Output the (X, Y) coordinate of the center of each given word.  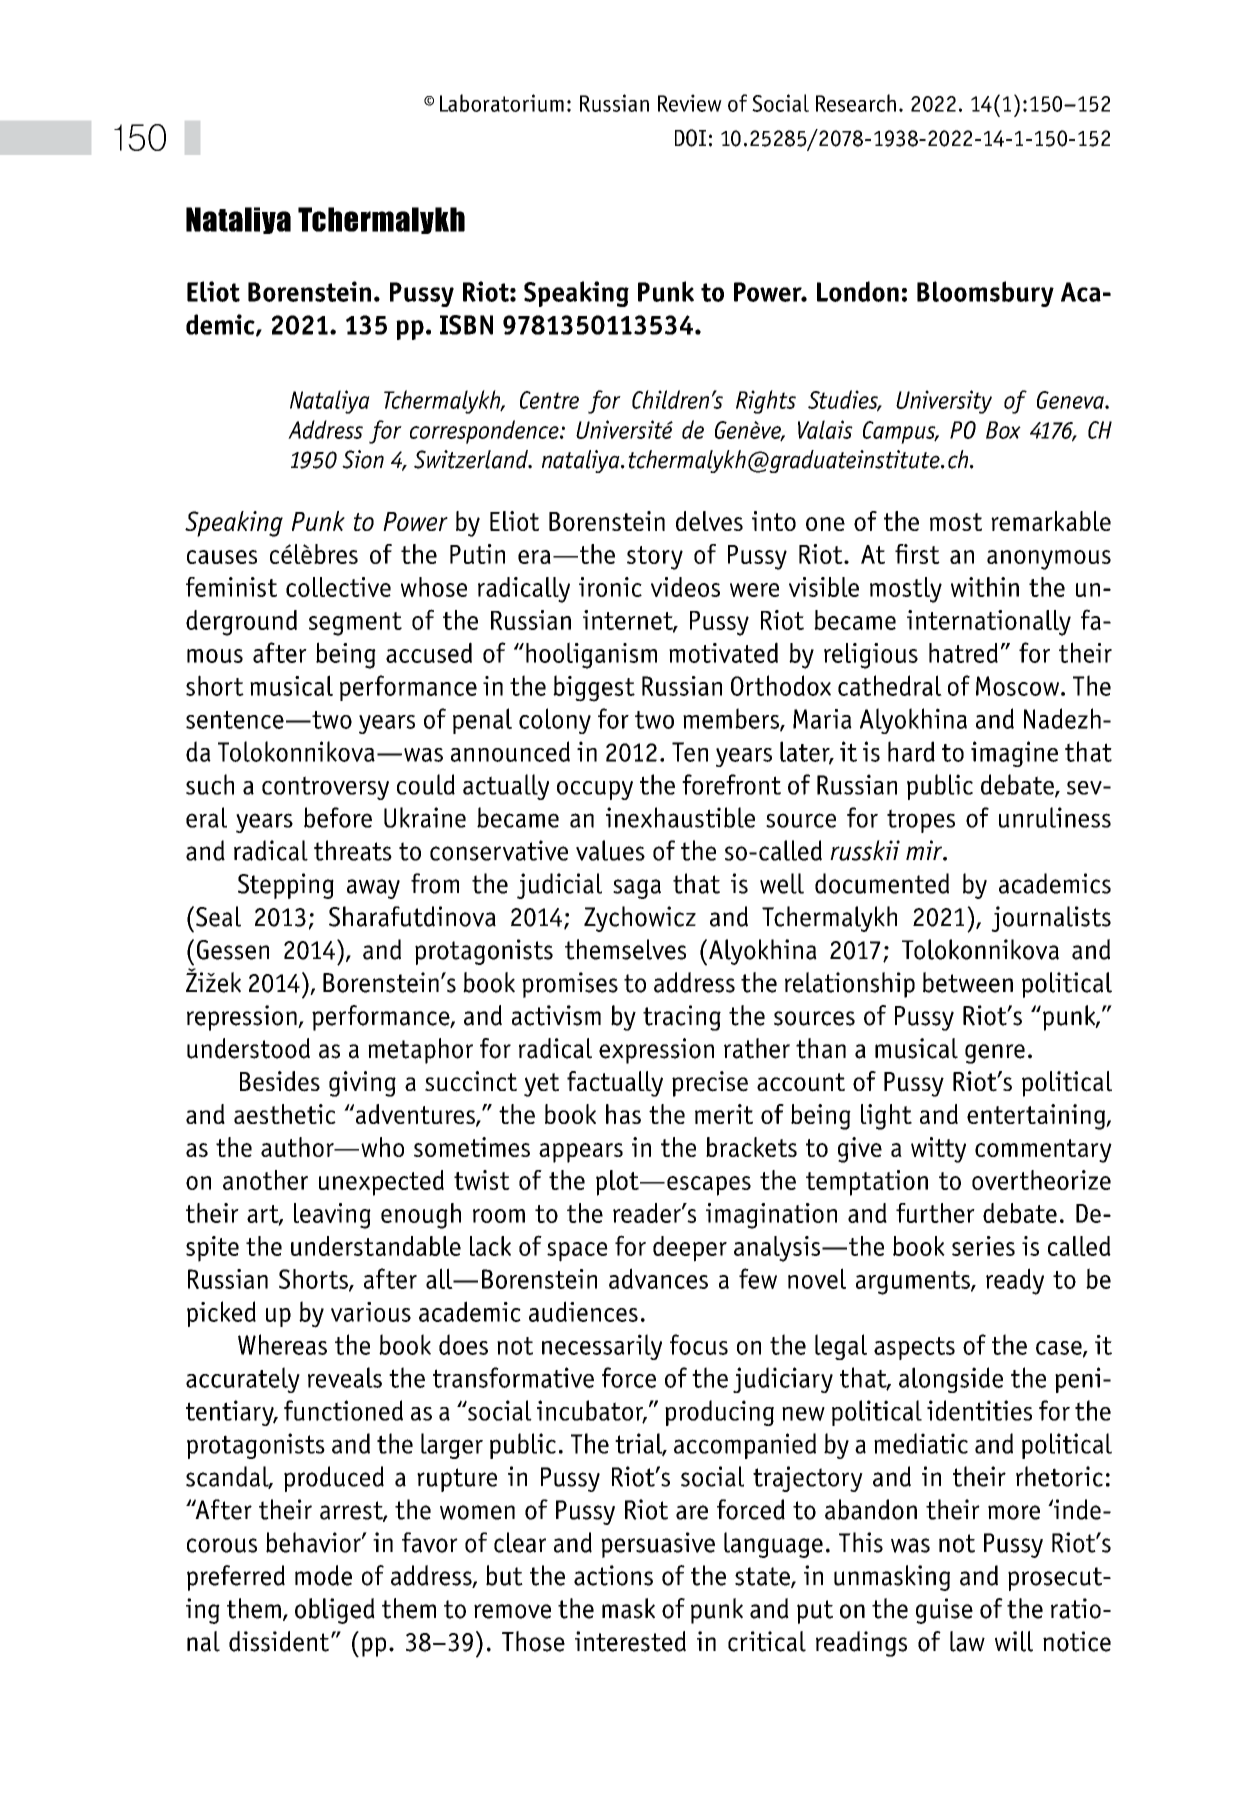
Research (856, 103)
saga (637, 889)
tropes (921, 821)
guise (944, 1611)
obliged (335, 1611)
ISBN (466, 325)
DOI (690, 138)
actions (613, 1575)
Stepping (286, 886)
